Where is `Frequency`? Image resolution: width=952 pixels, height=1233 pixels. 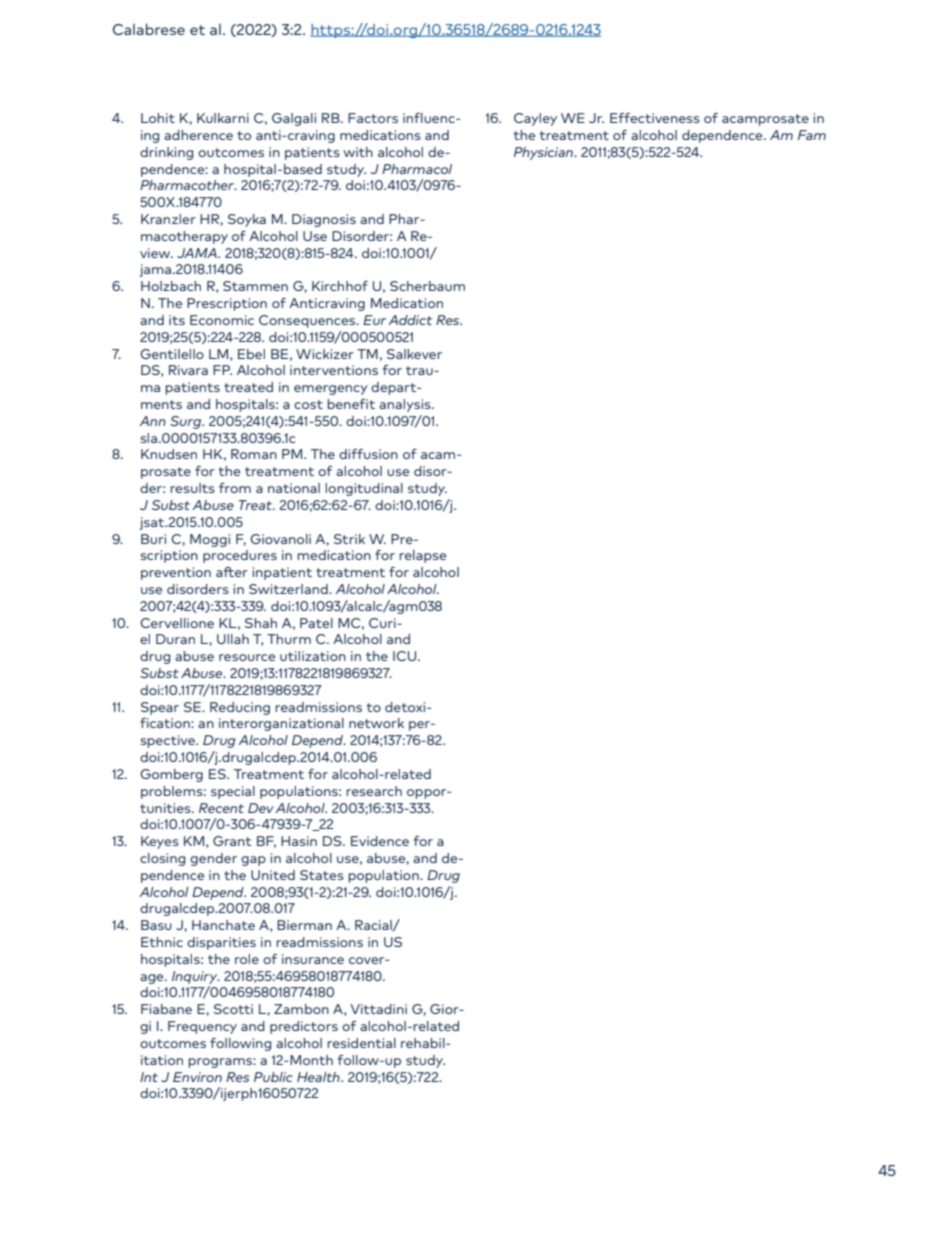
Frequency is located at coordinates (202, 1027).
